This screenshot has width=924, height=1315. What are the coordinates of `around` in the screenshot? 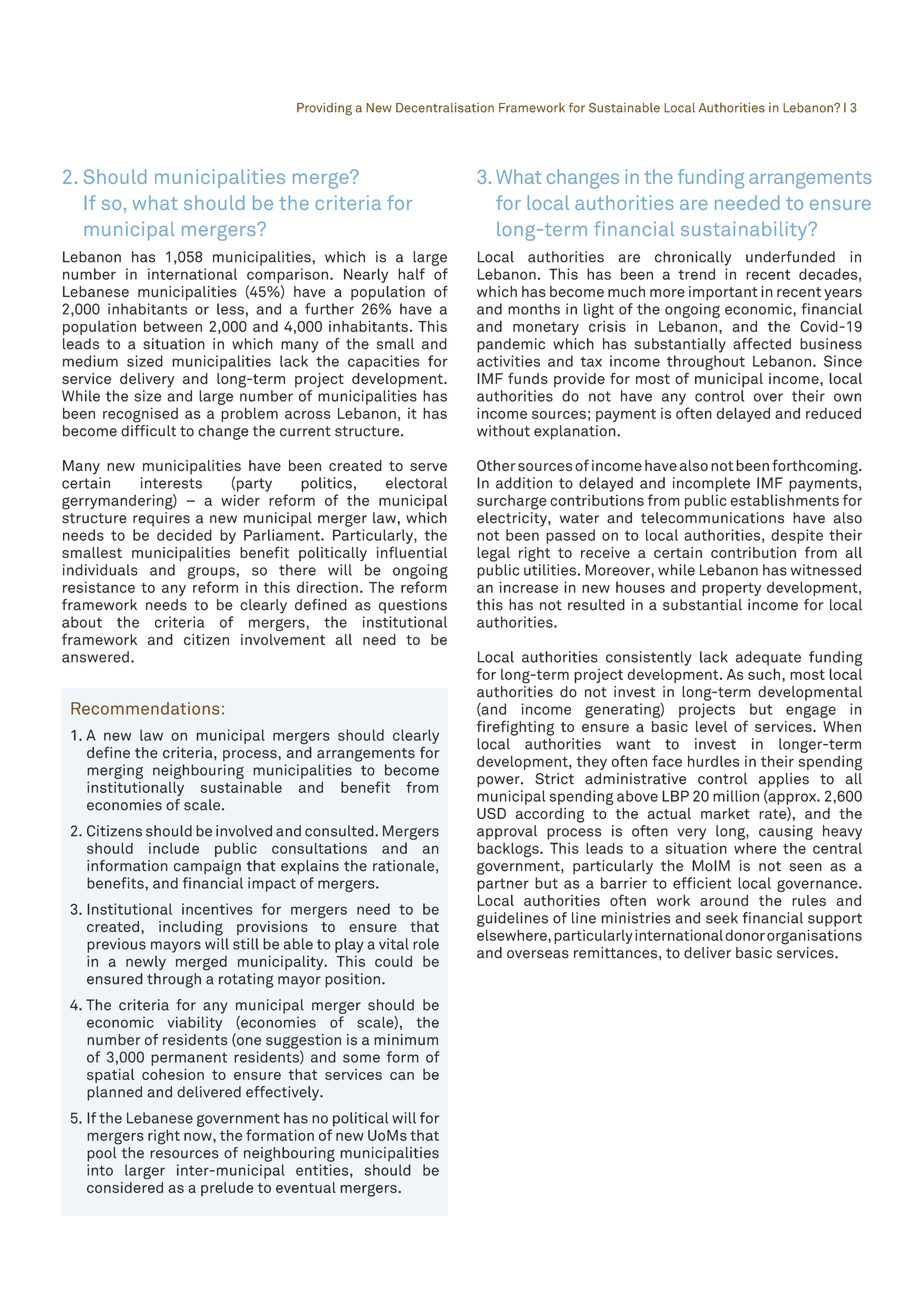 It's located at (724, 900).
